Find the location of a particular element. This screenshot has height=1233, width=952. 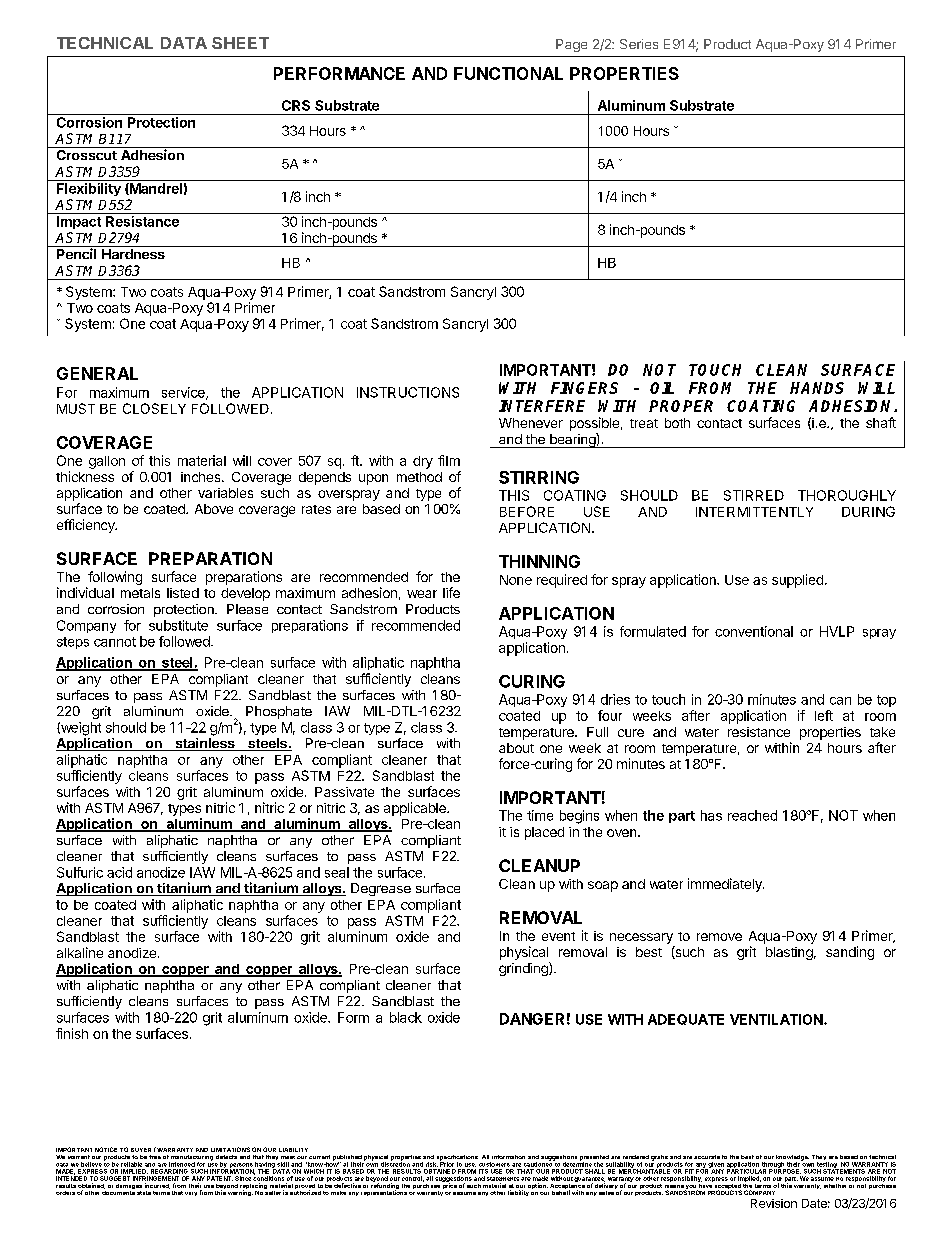

acid is located at coordinates (119, 872).
